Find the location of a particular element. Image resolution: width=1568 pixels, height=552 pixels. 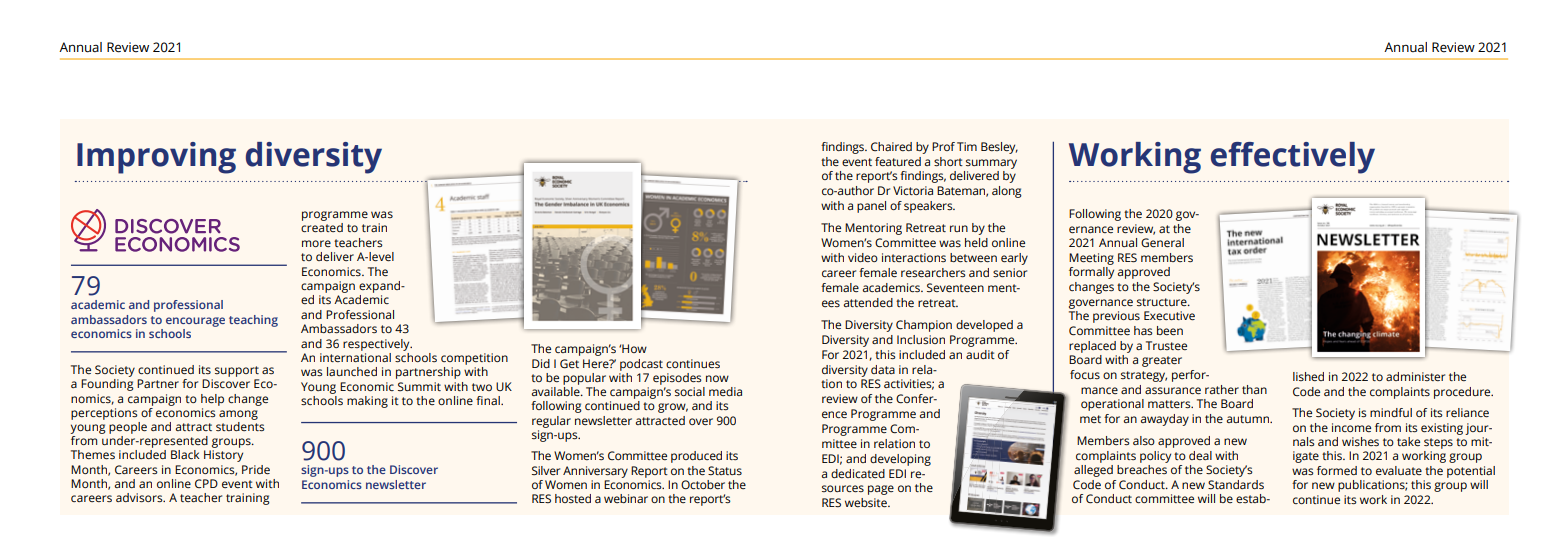

video is located at coordinates (863, 257).
